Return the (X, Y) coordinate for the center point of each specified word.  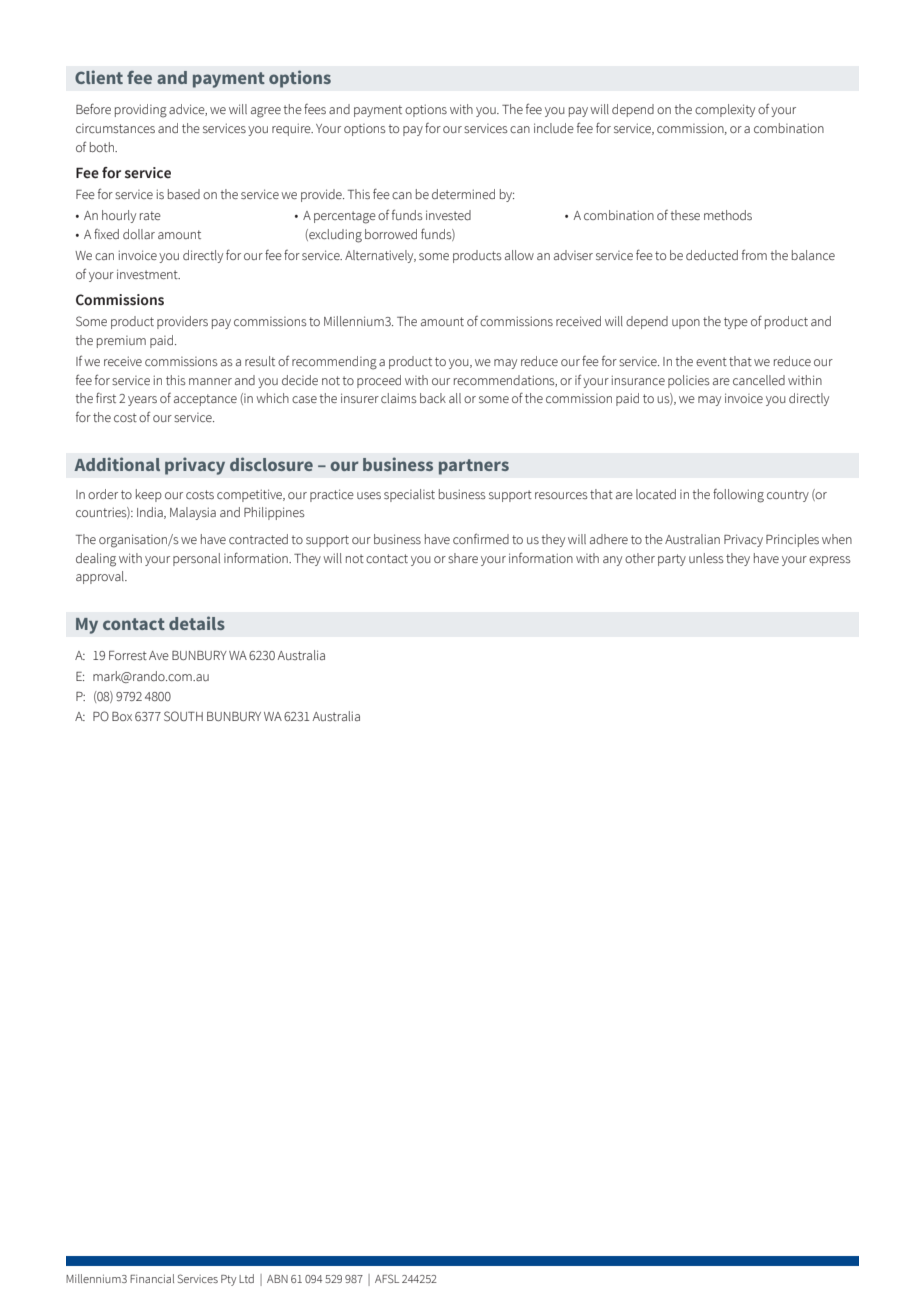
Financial (152, 1278)
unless (706, 558)
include (554, 128)
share (463, 558)
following (738, 496)
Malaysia (193, 513)
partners (474, 467)
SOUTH (183, 716)
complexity (725, 110)
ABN (277, 1279)
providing (141, 111)
